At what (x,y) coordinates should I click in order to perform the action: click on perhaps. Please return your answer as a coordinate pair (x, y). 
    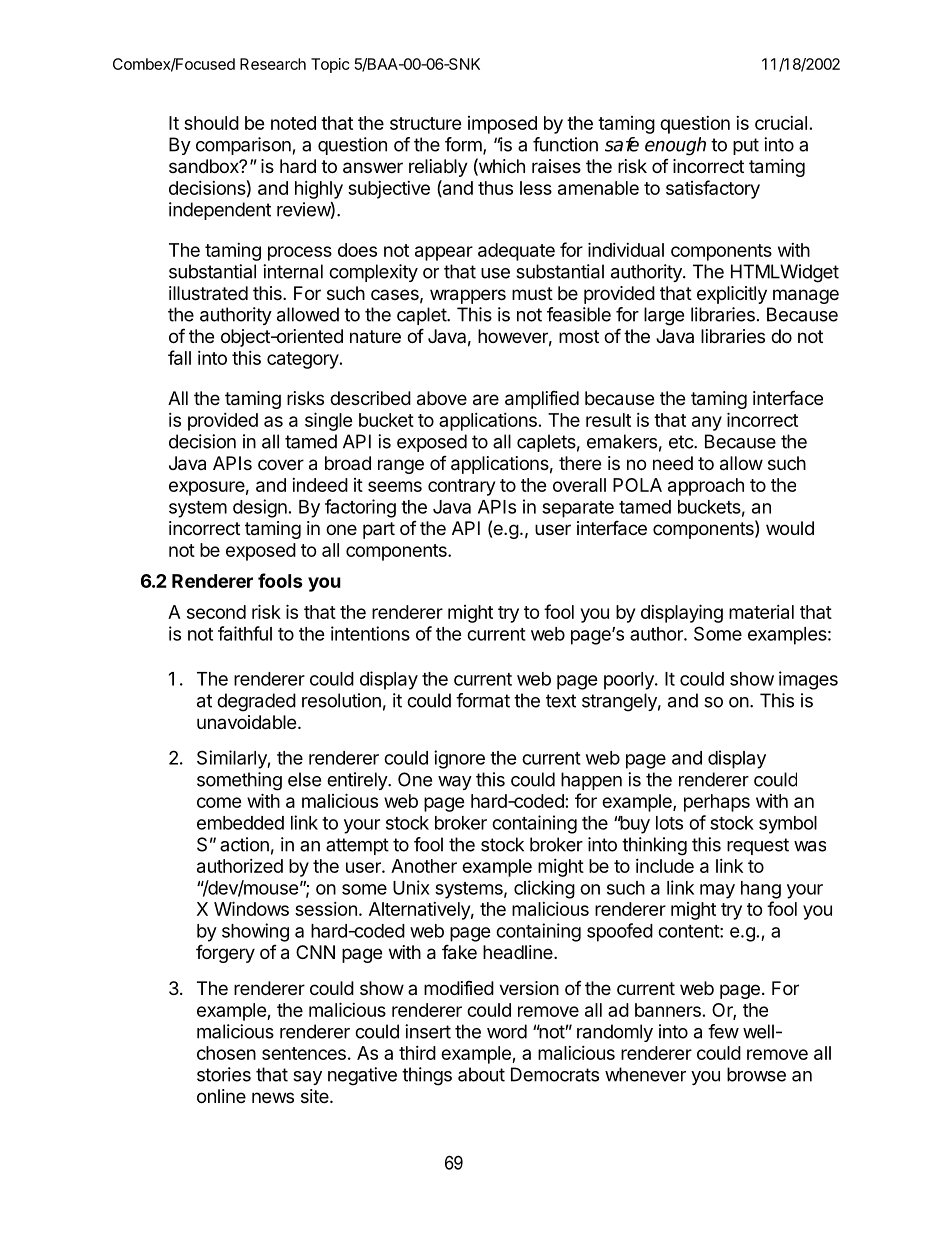
    Looking at the image, I should click on (717, 803).
